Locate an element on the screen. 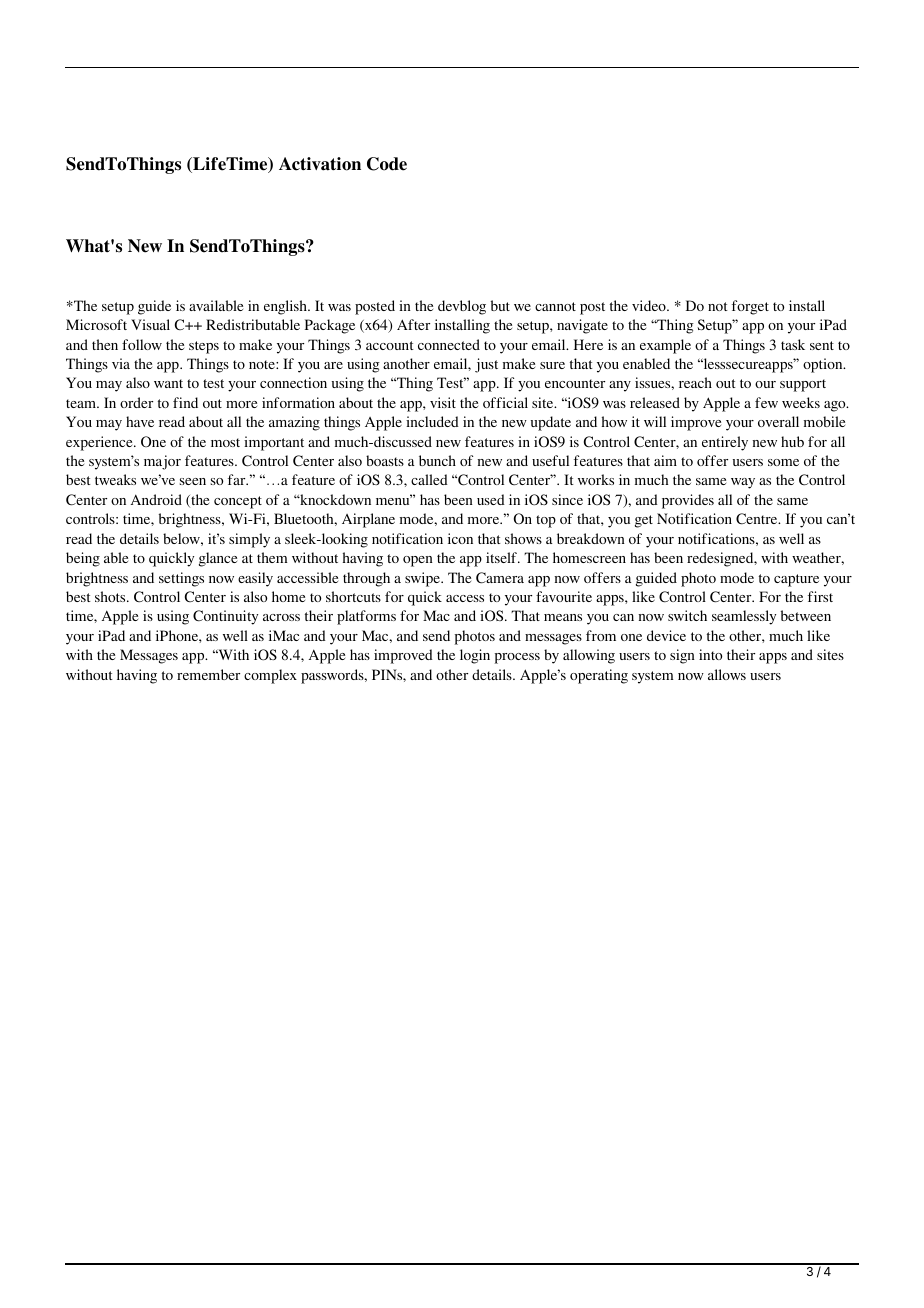  remember is located at coordinates (208, 674).
